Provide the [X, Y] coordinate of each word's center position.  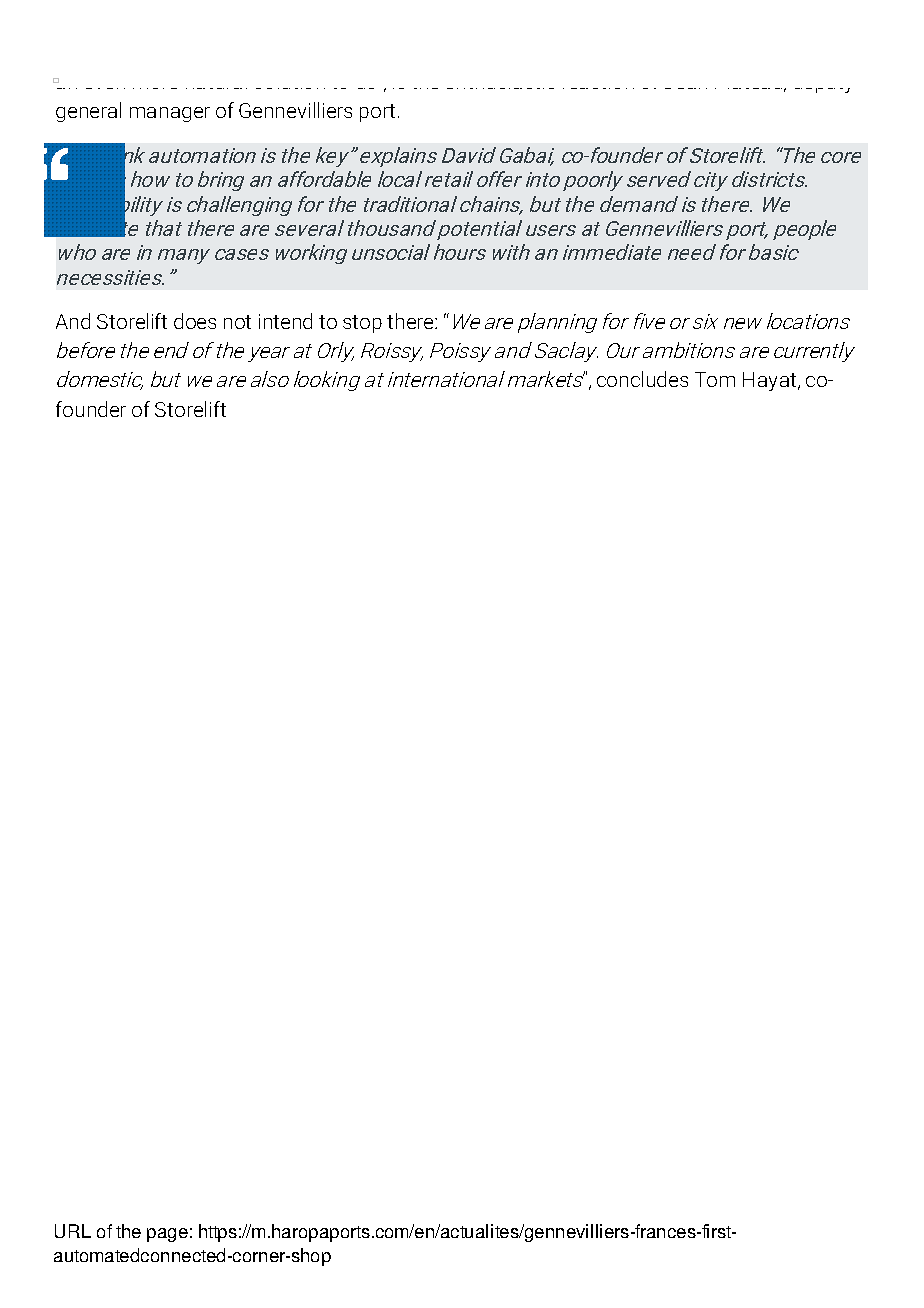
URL [73, 1231]
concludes [642, 379]
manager [170, 114]
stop [362, 324]
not [237, 322]
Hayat [771, 381]
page [167, 1235]
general [88, 112]
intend [285, 321]
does [195, 321]
